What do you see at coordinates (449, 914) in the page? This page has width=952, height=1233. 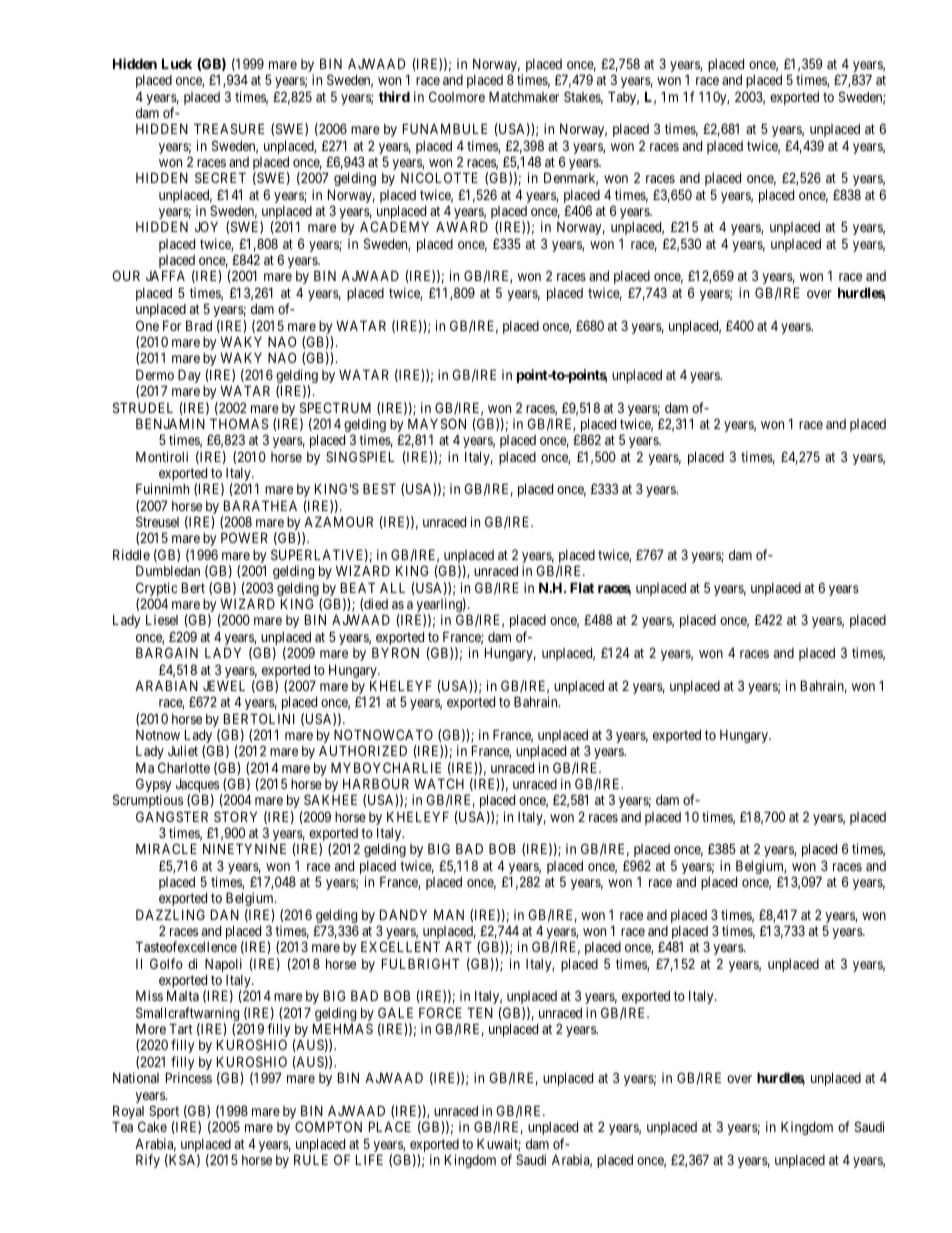 I see `MAN` at bounding box center [449, 914].
